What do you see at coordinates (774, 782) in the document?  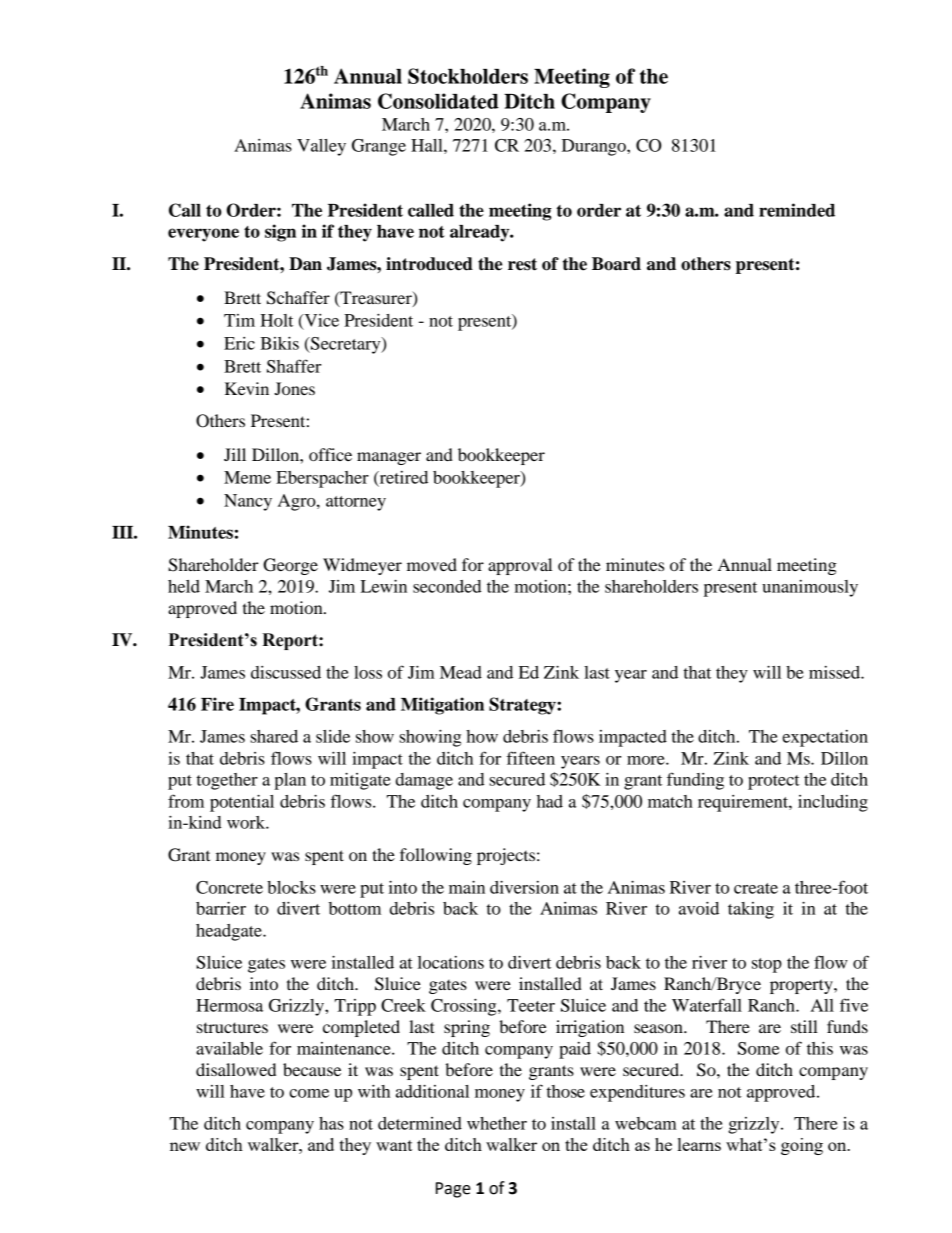 I see `protect` at bounding box center [774, 782].
